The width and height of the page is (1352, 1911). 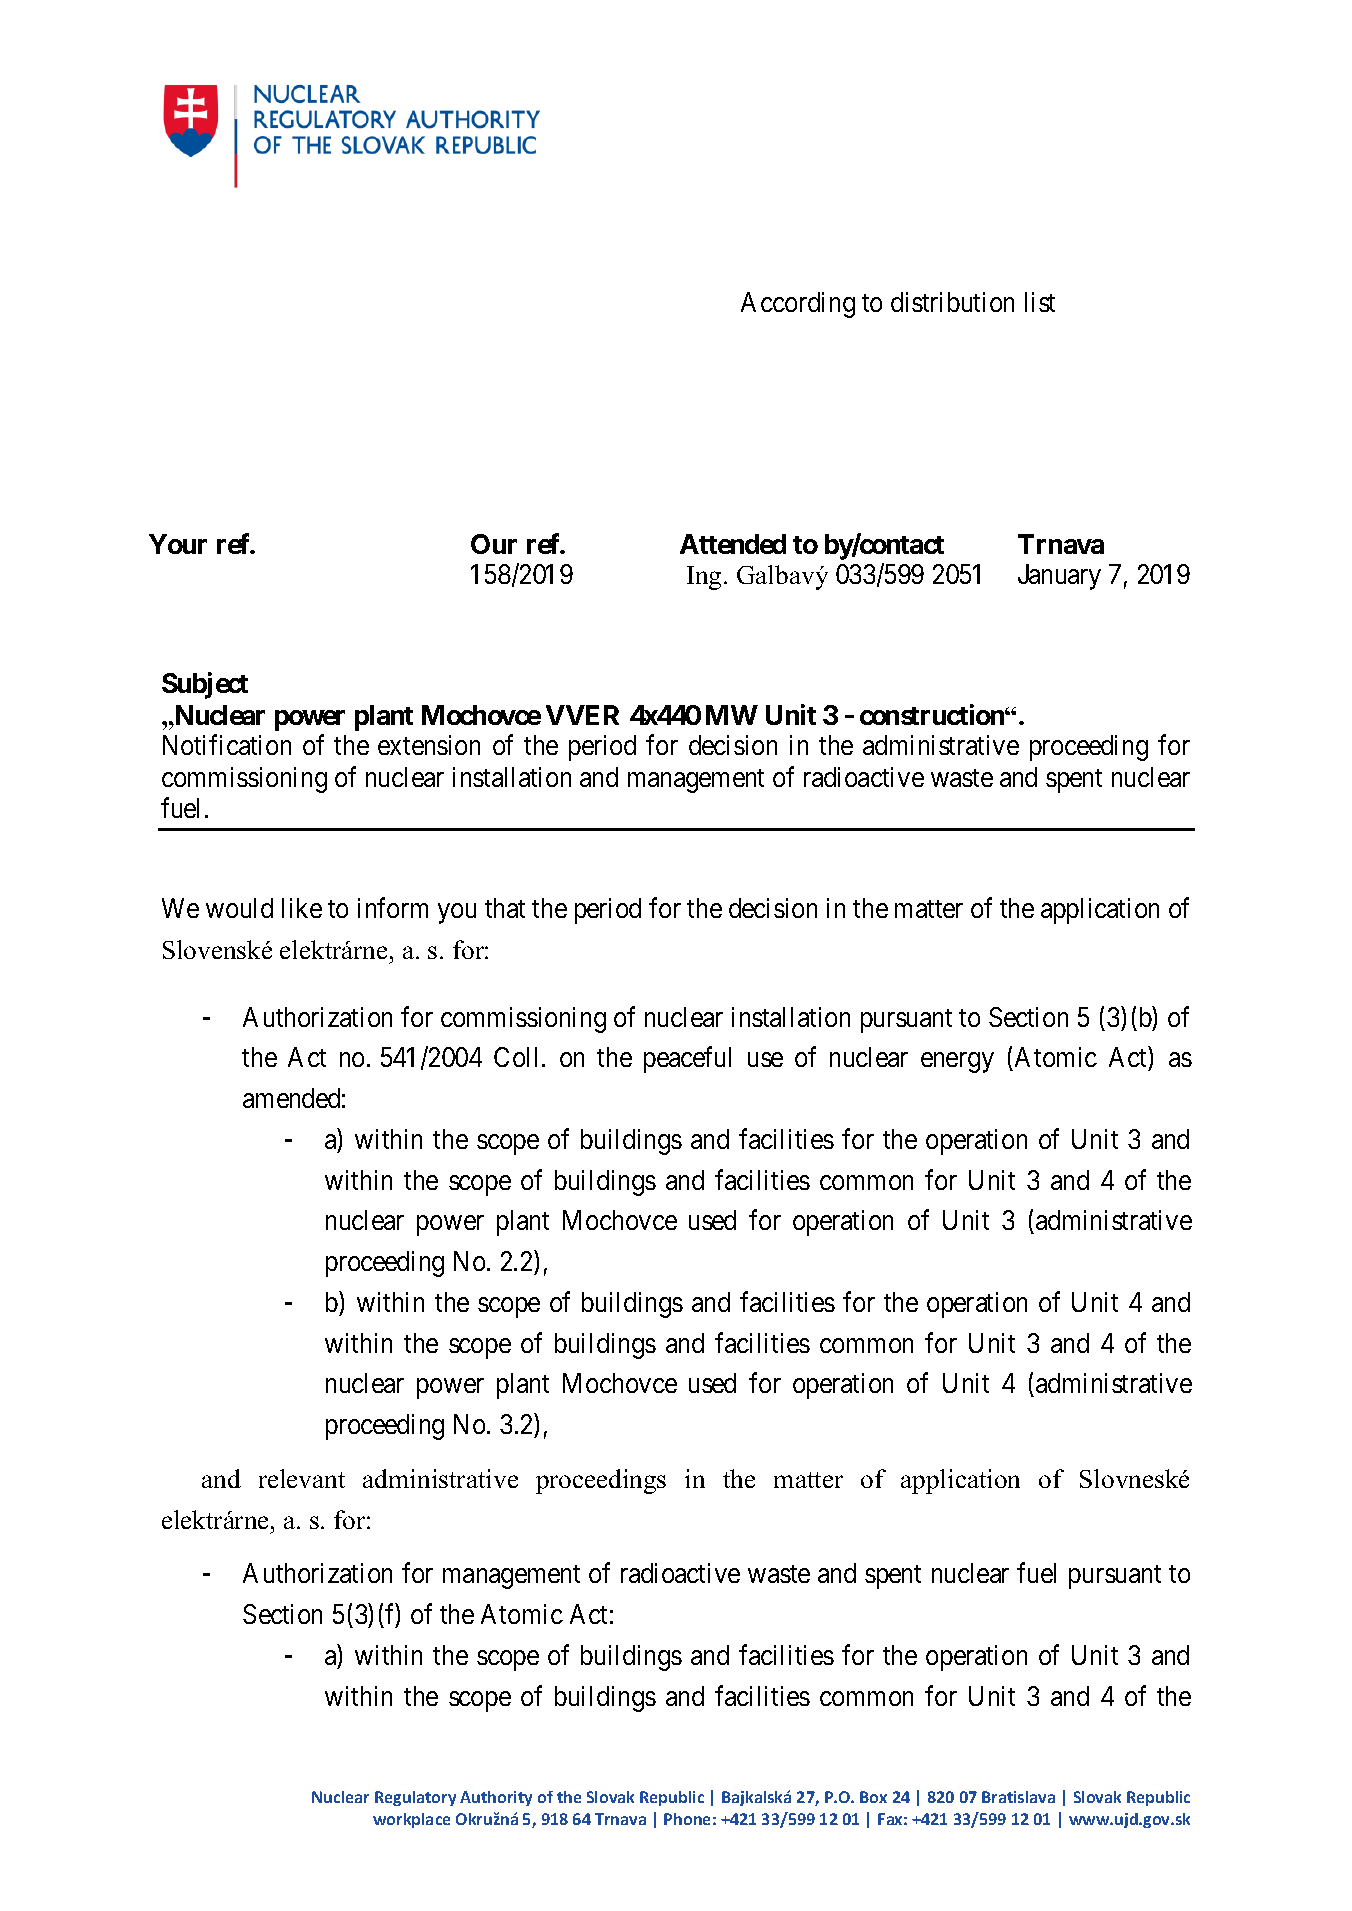 What do you see at coordinates (798, 305) in the page?
I see `According` at bounding box center [798, 305].
